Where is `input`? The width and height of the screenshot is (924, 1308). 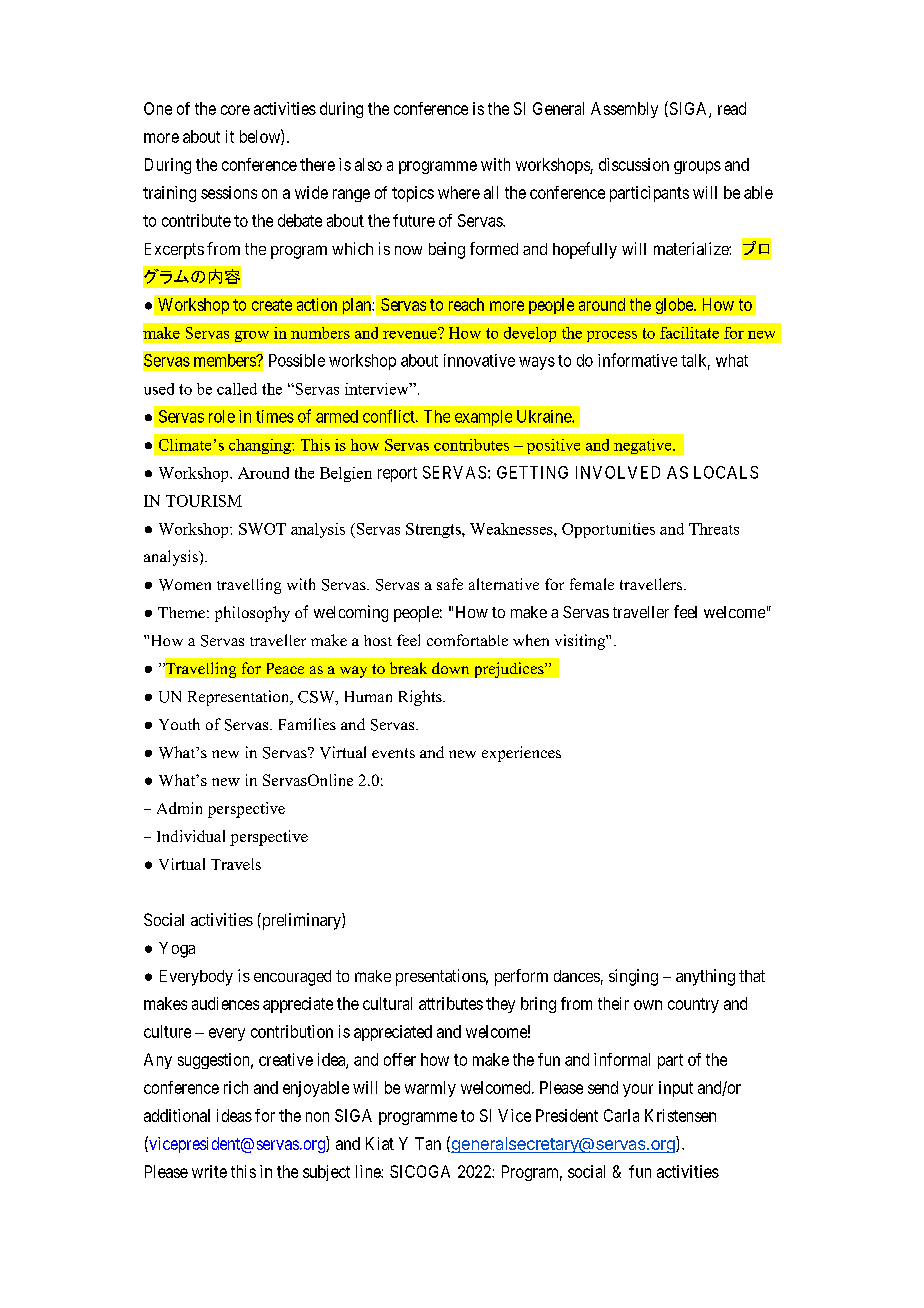 input is located at coordinates (676, 1089).
